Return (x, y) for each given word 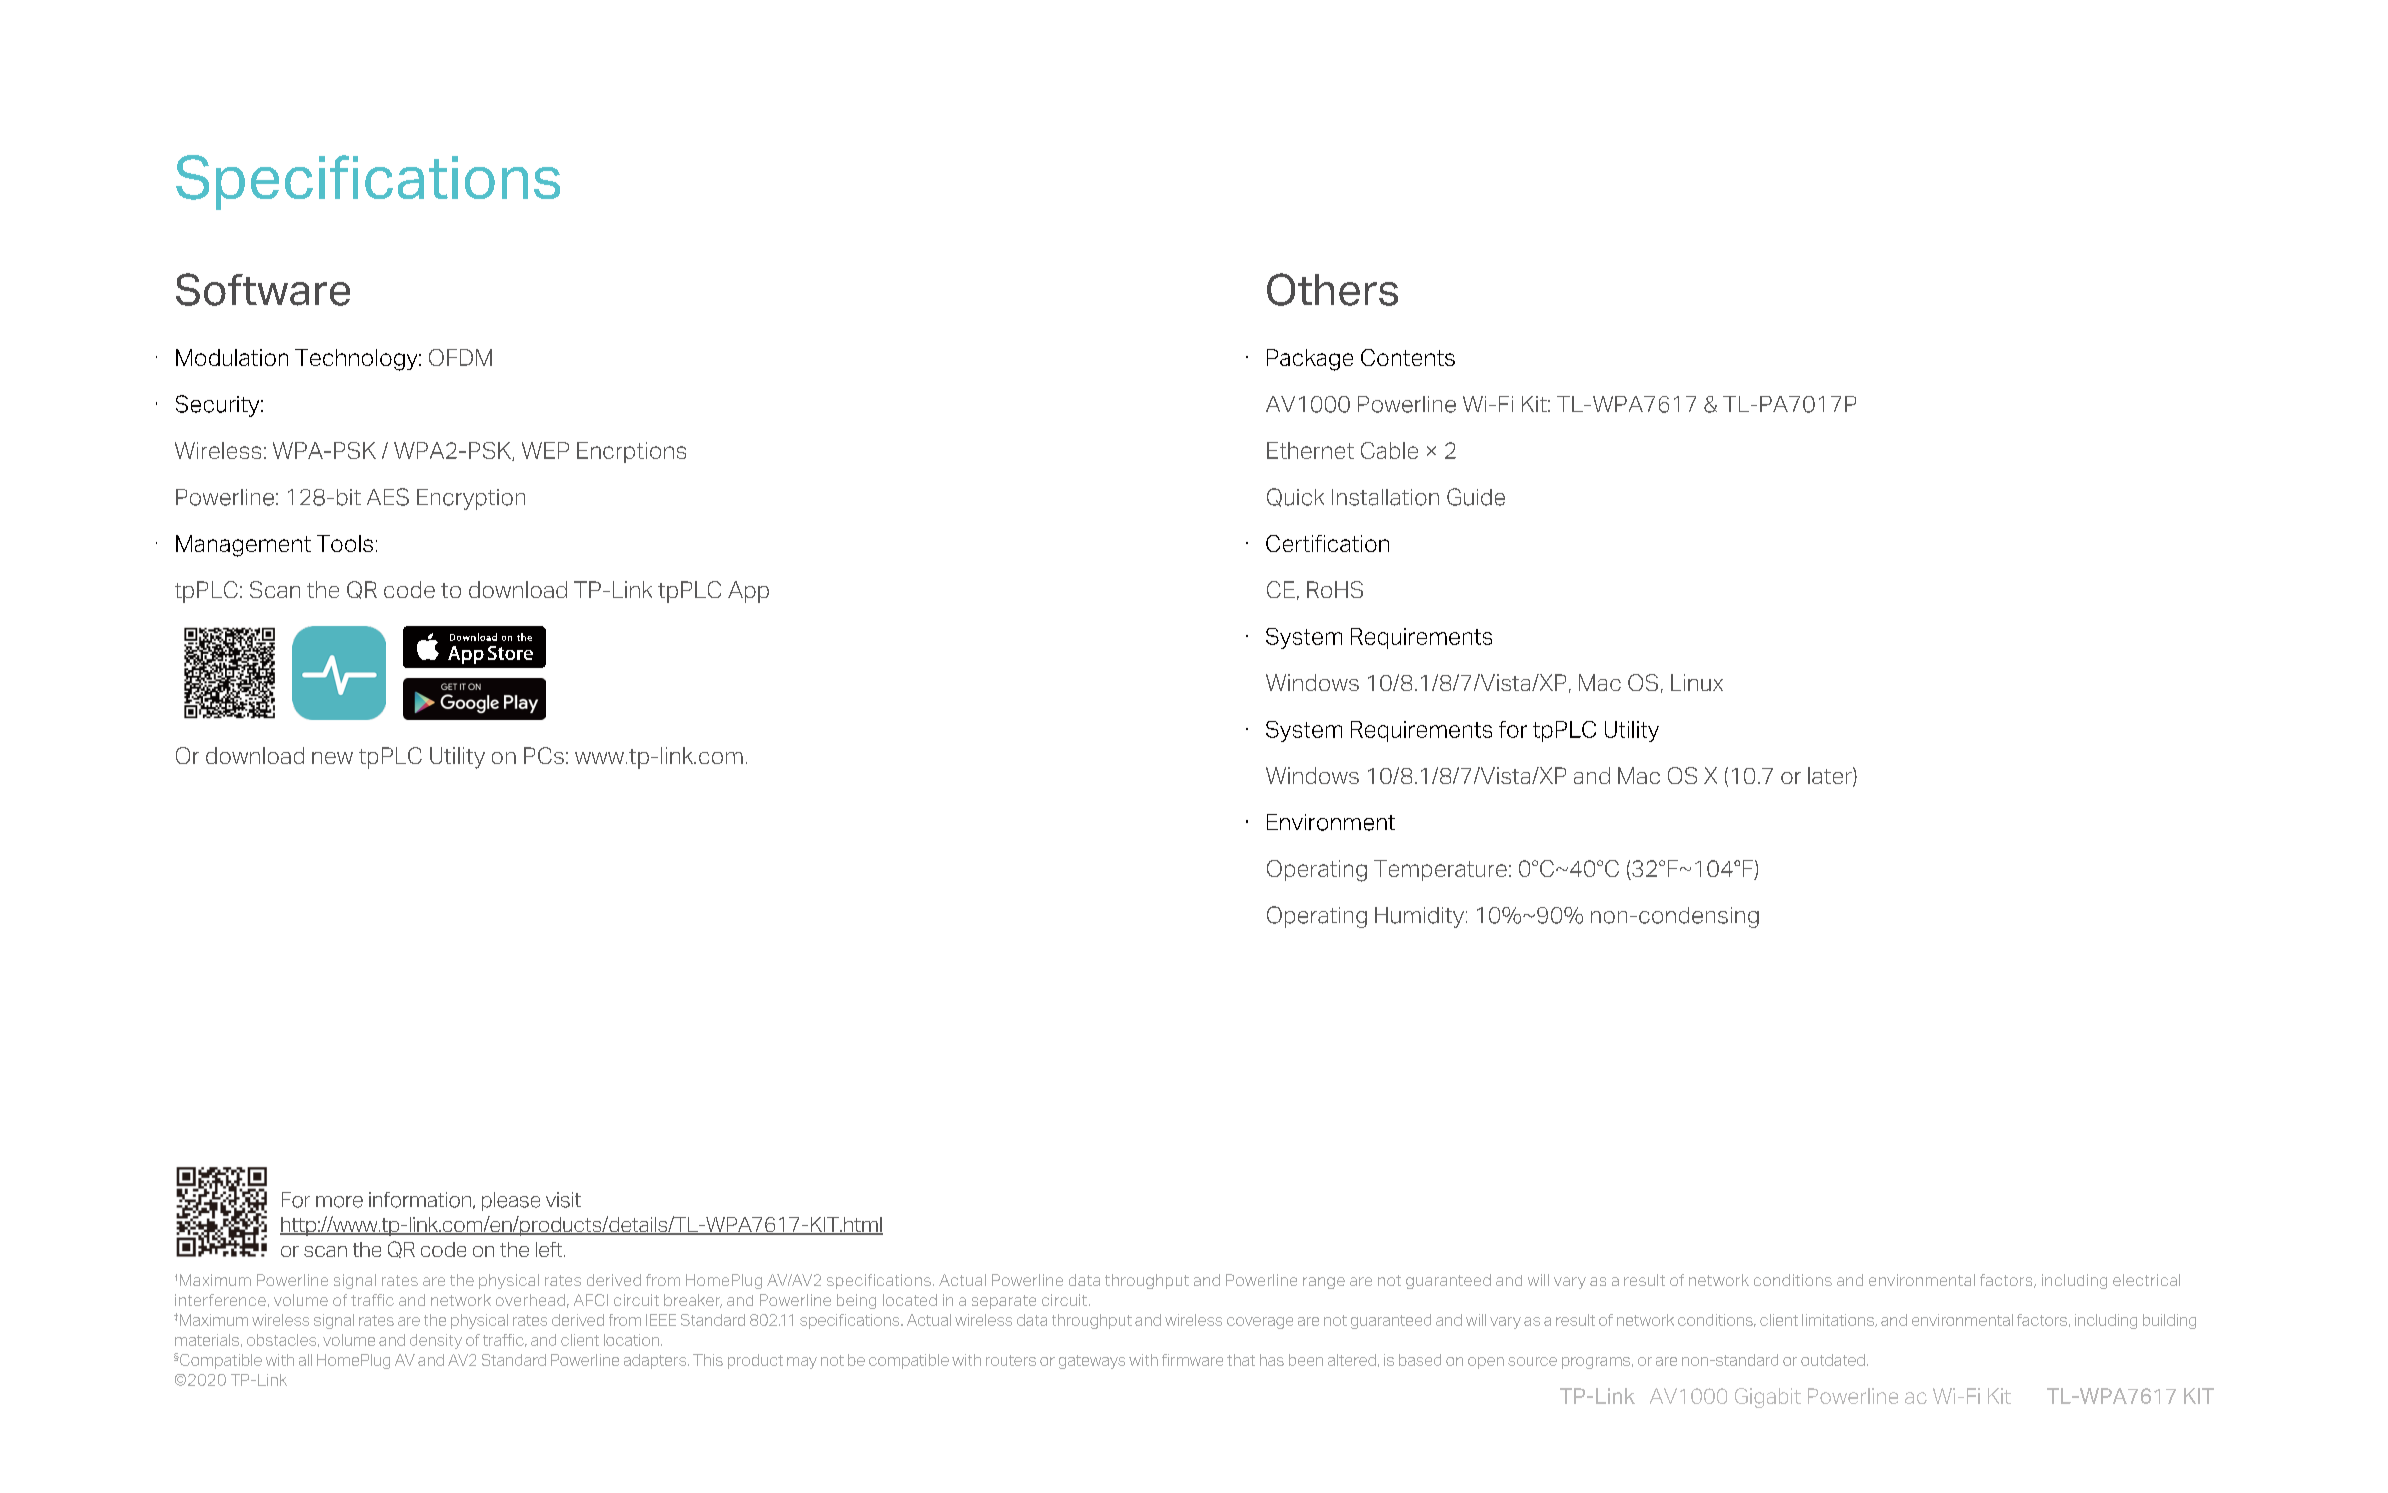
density (436, 1341)
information (421, 1200)
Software (263, 289)
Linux (1697, 682)
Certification (1327, 543)
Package (1310, 360)
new (332, 758)
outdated (1833, 1360)
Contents (1408, 357)
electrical (2146, 1280)
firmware (1192, 1360)
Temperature (1440, 870)
